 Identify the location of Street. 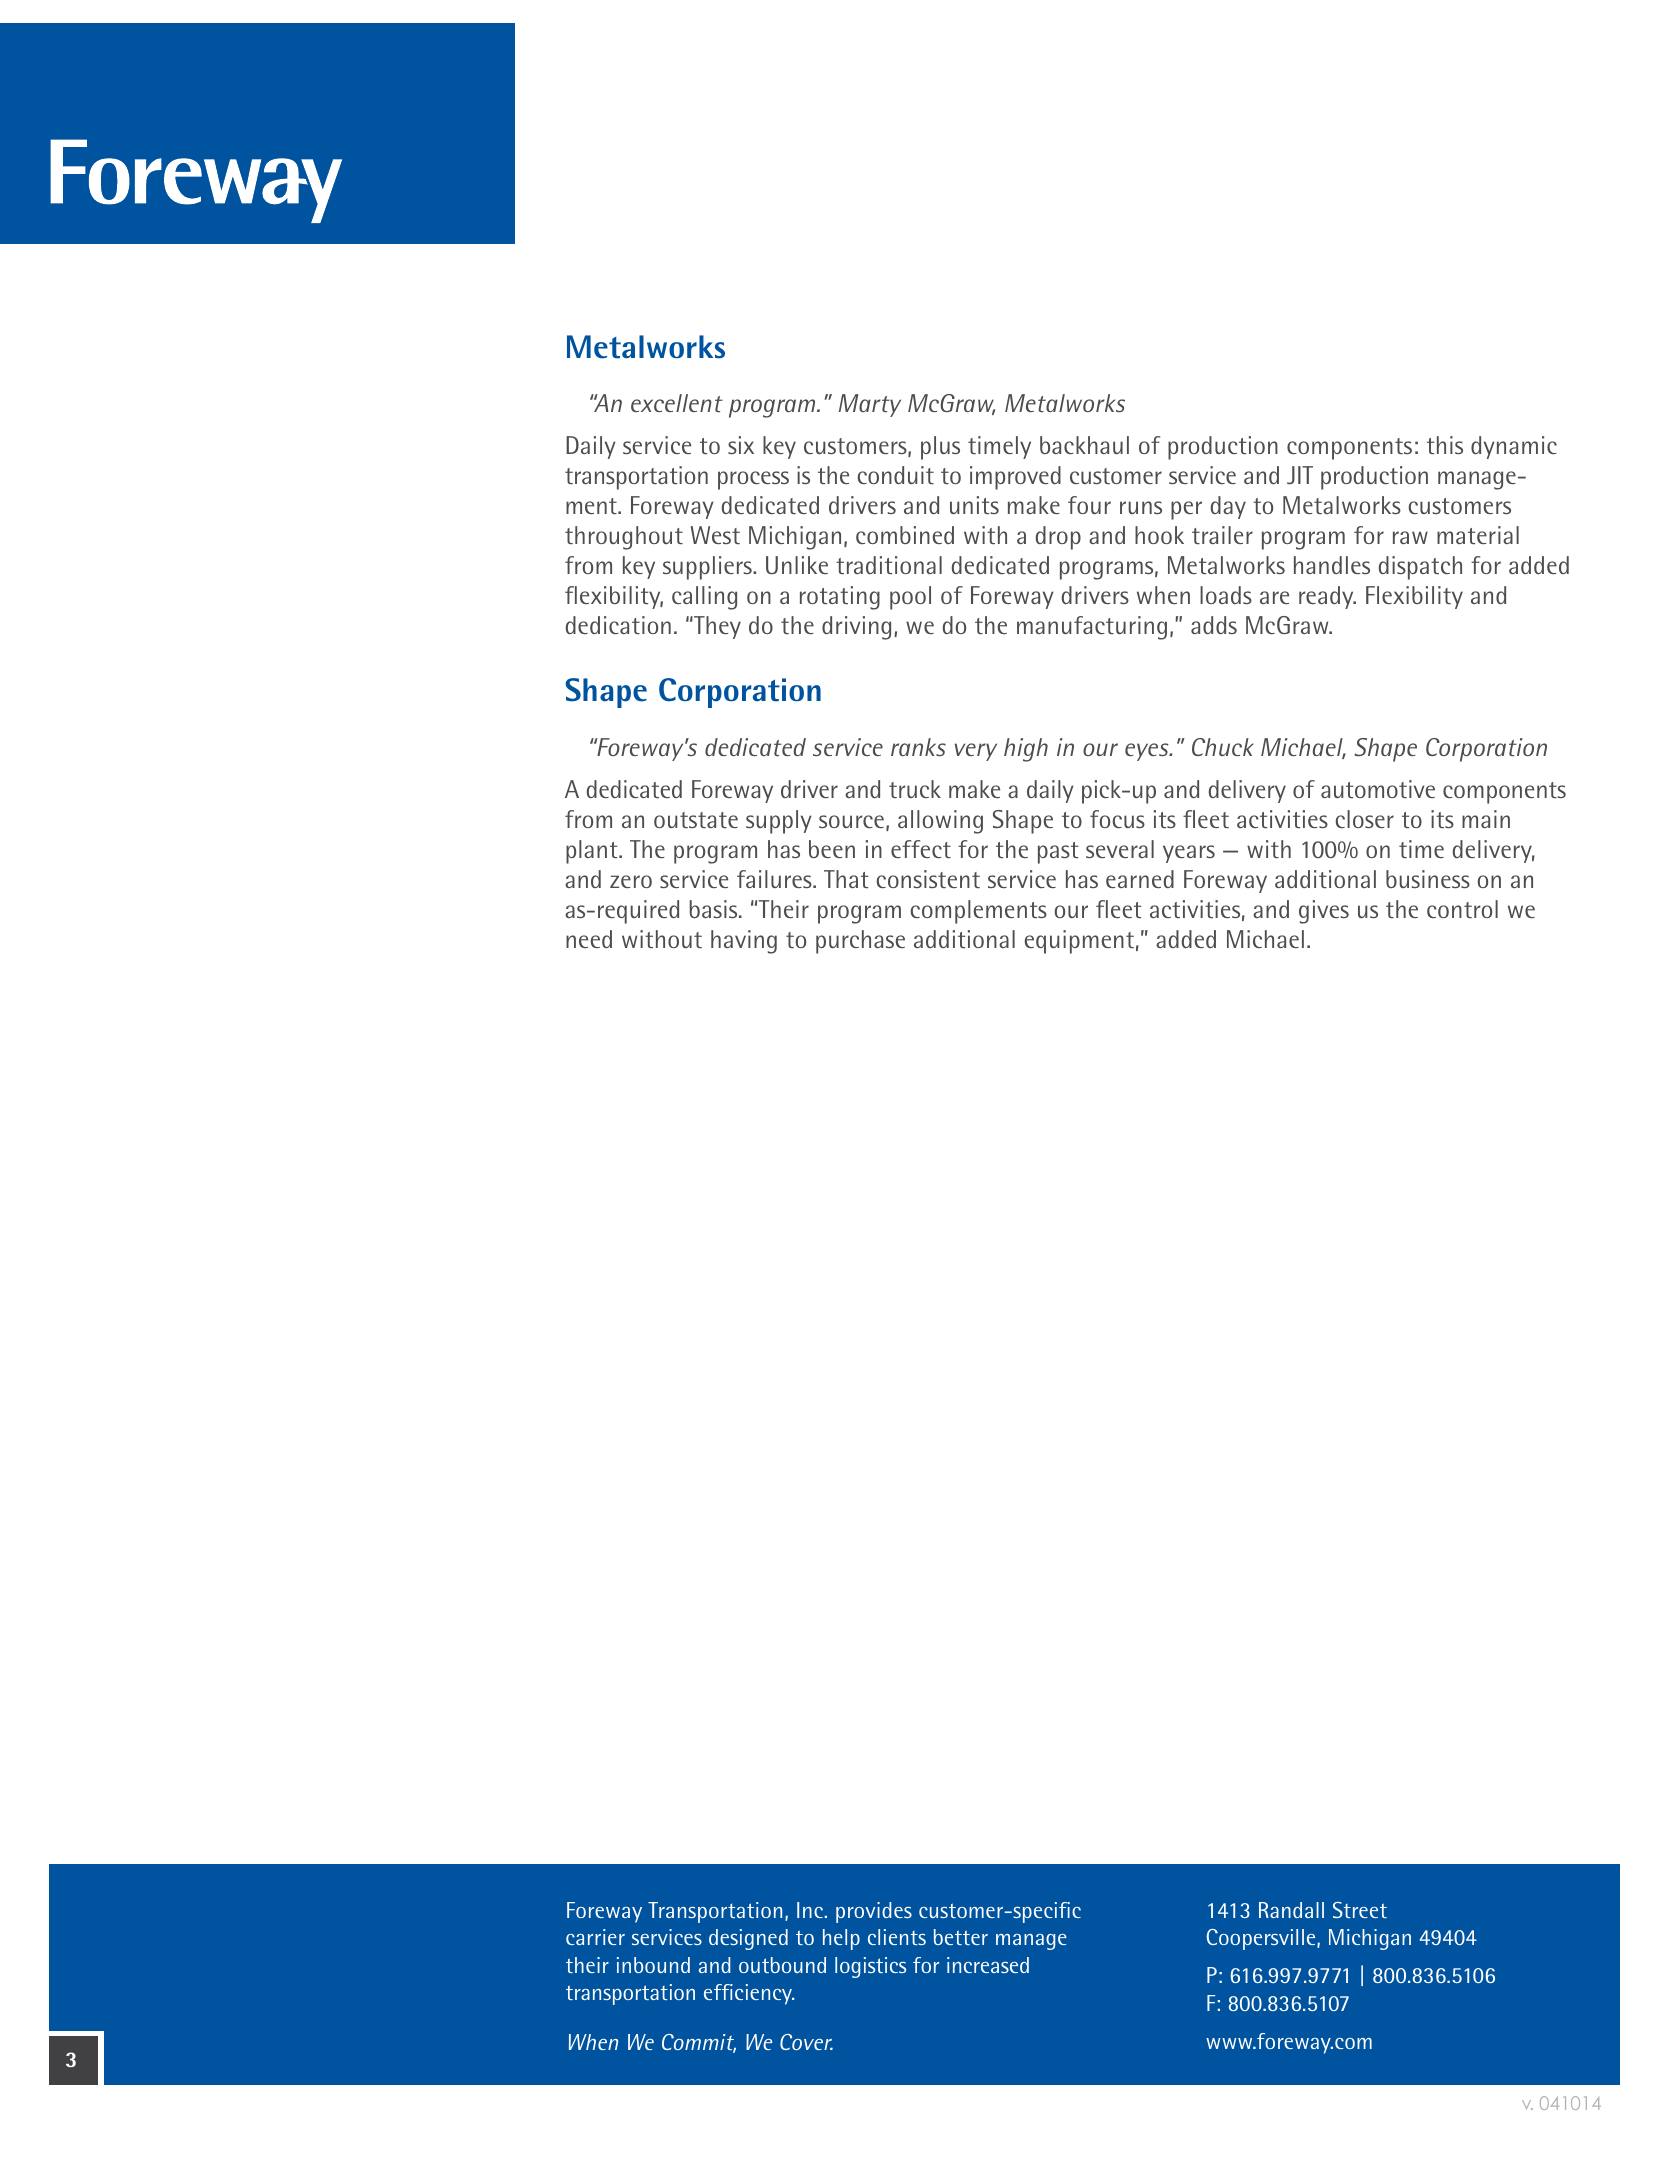
(1360, 1910).
